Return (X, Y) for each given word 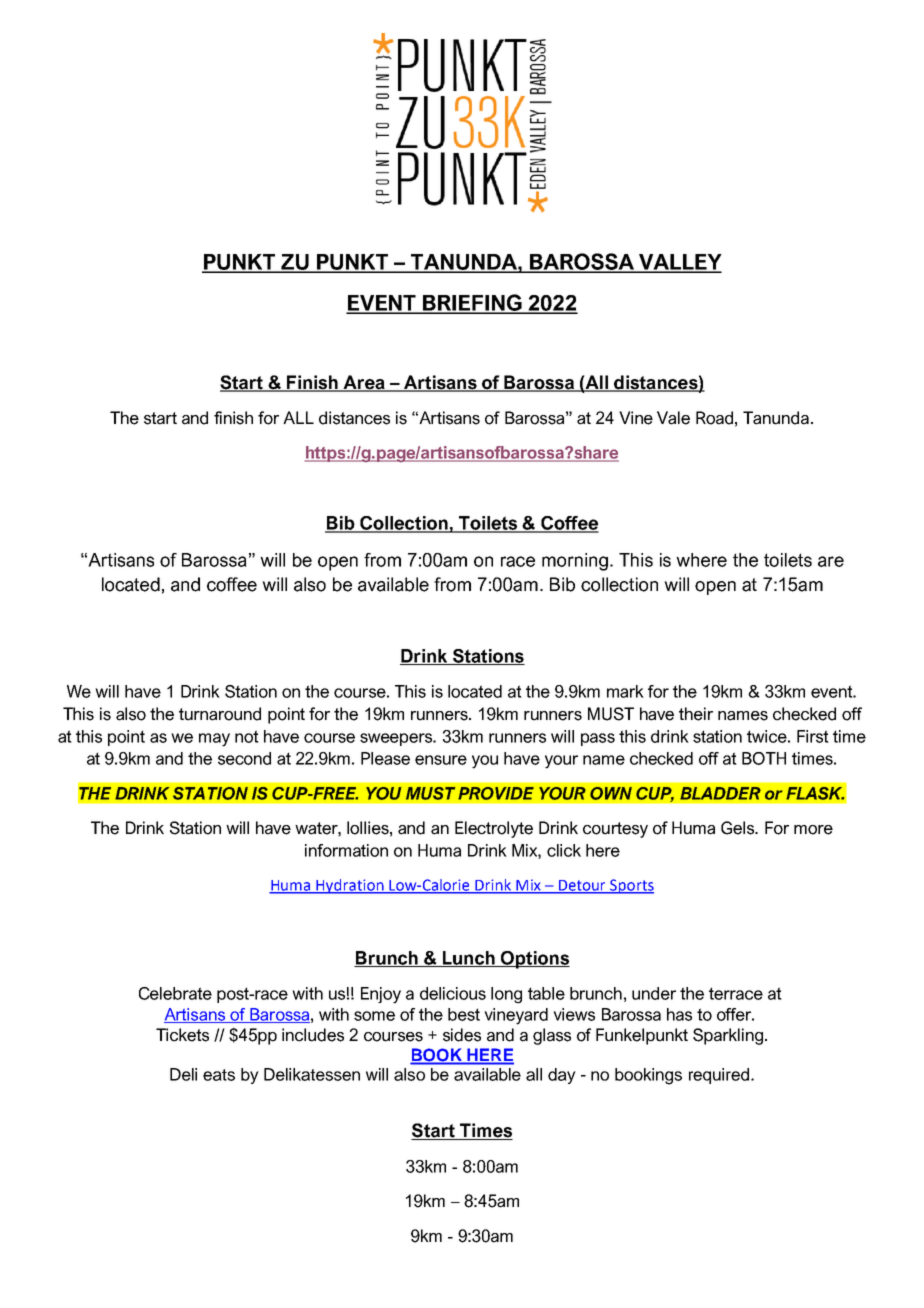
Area (364, 383)
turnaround (220, 714)
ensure (441, 760)
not (247, 736)
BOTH (764, 758)
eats (219, 1075)
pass (598, 739)
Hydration (350, 886)
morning (575, 562)
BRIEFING (472, 303)
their (696, 714)
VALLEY (679, 263)
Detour (582, 886)
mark (625, 691)
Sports (631, 886)
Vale (673, 418)
